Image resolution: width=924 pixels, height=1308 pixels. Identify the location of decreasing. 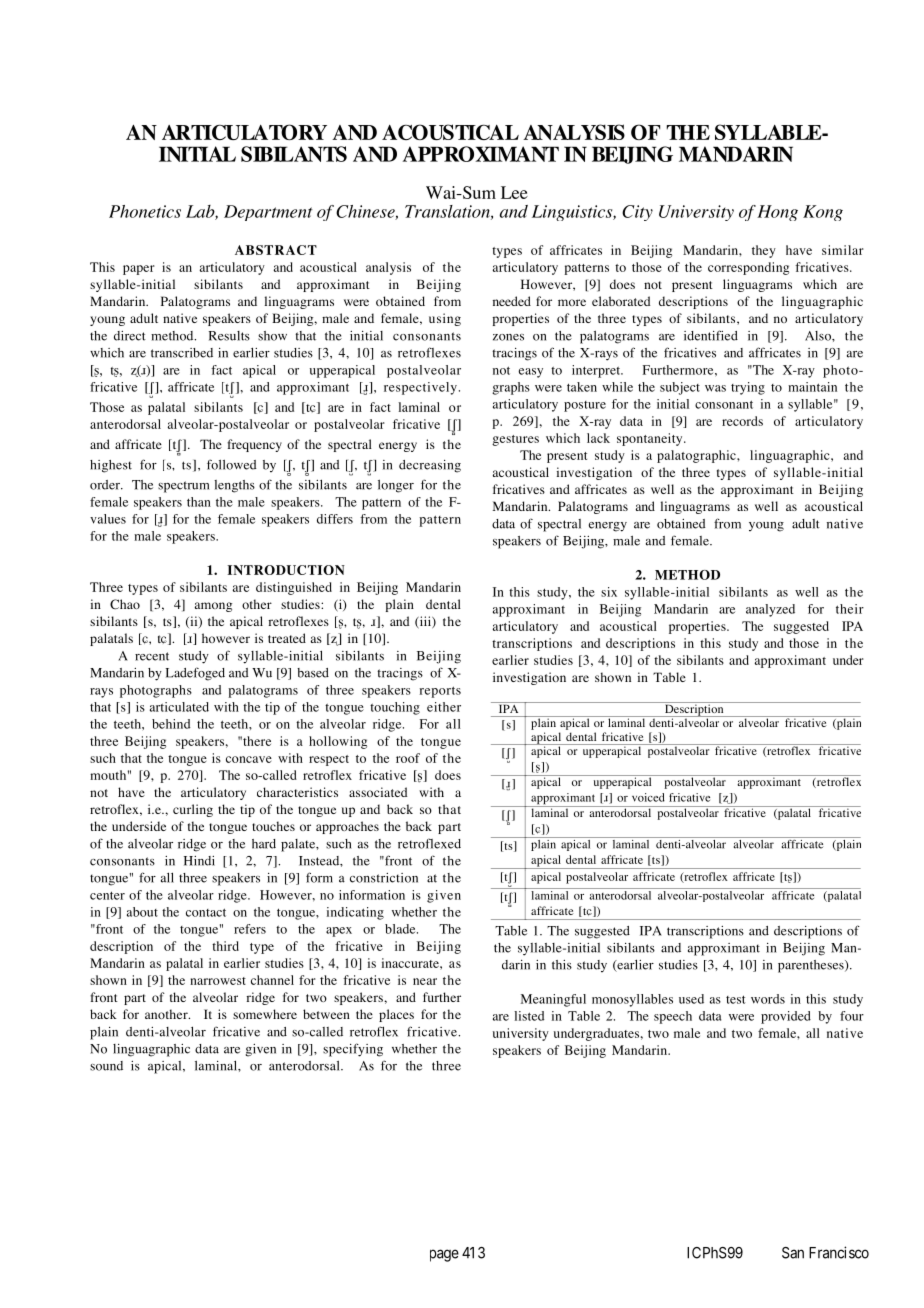
(430, 466).
